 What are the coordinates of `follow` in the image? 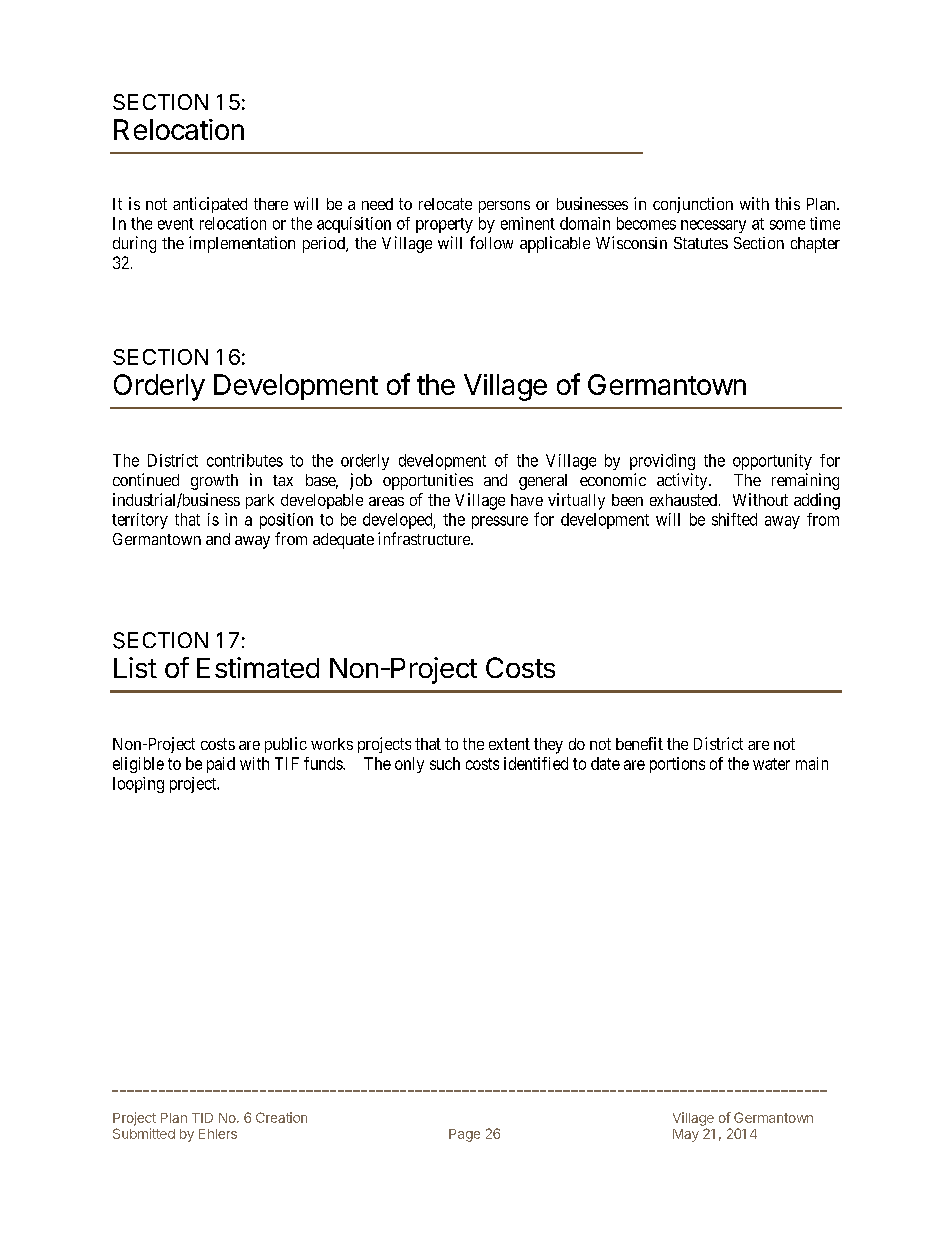 It's located at (491, 242).
